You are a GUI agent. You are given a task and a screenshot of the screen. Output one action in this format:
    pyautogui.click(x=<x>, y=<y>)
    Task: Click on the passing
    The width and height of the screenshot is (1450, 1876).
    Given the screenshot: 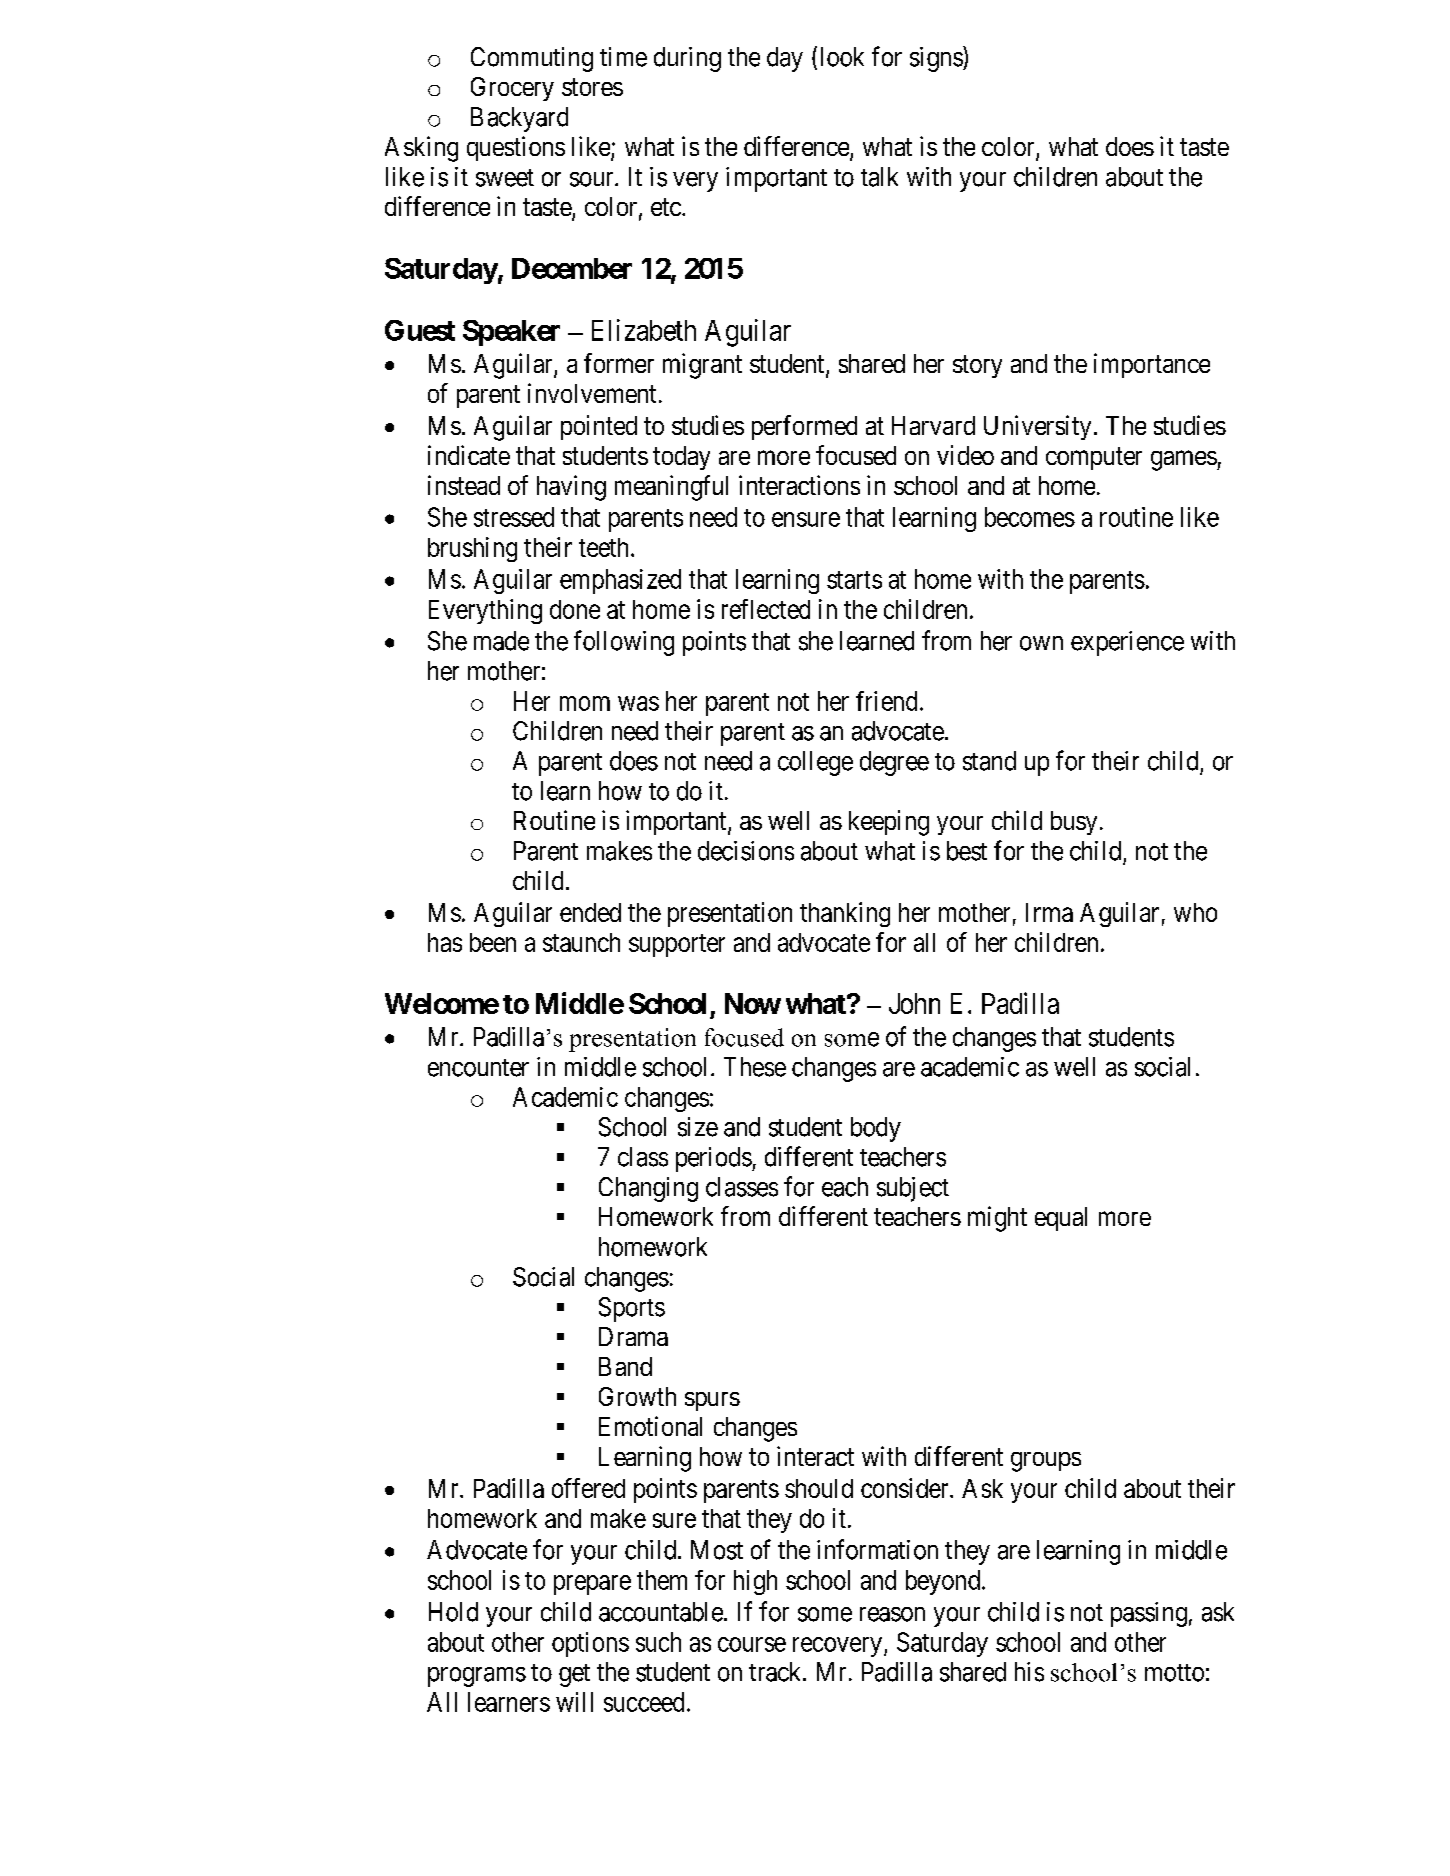 What is the action you would take?
    pyautogui.click(x=1149, y=1614)
